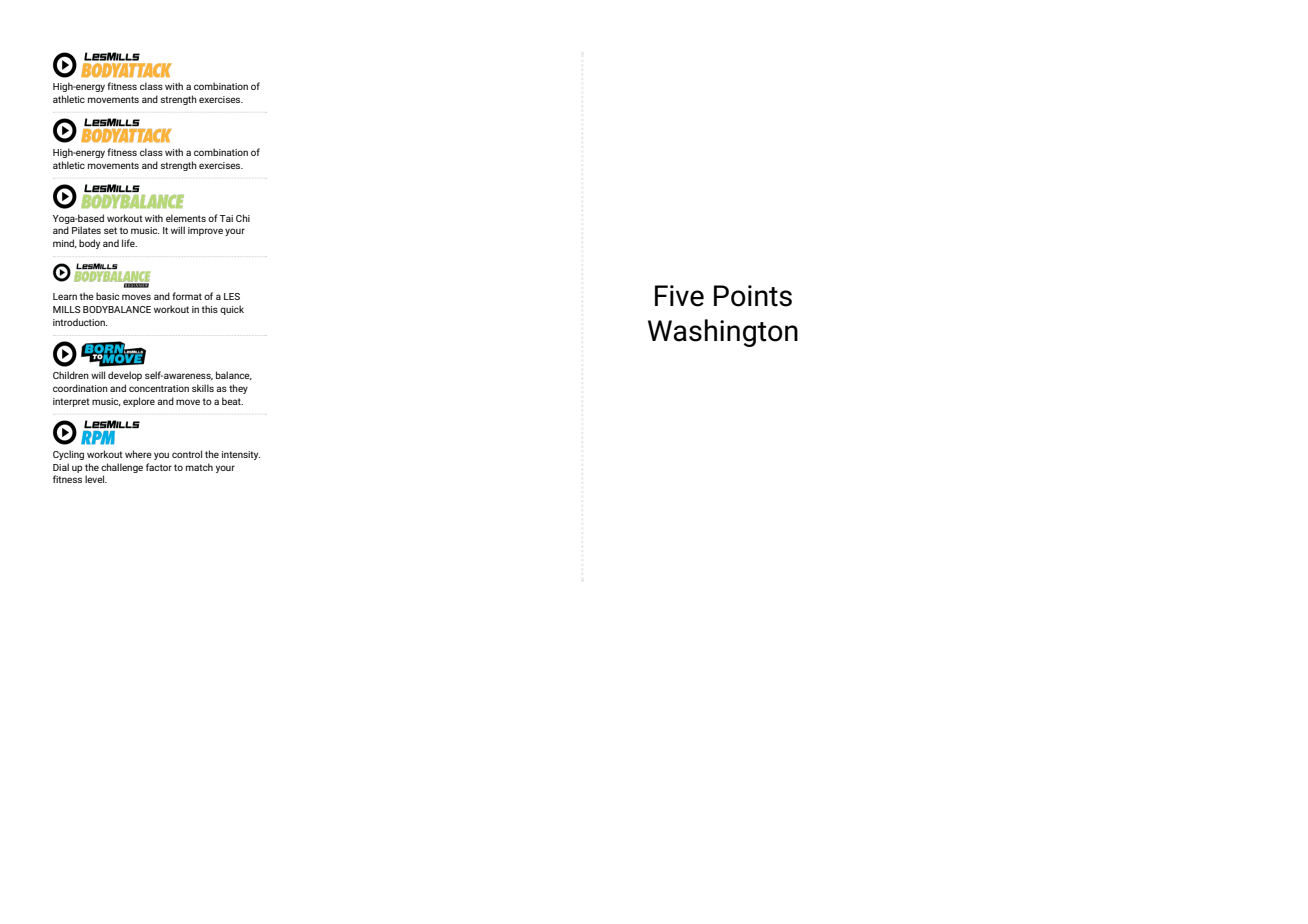  Describe the element at coordinates (226, 218) in the screenshot. I see `Tai` at that location.
